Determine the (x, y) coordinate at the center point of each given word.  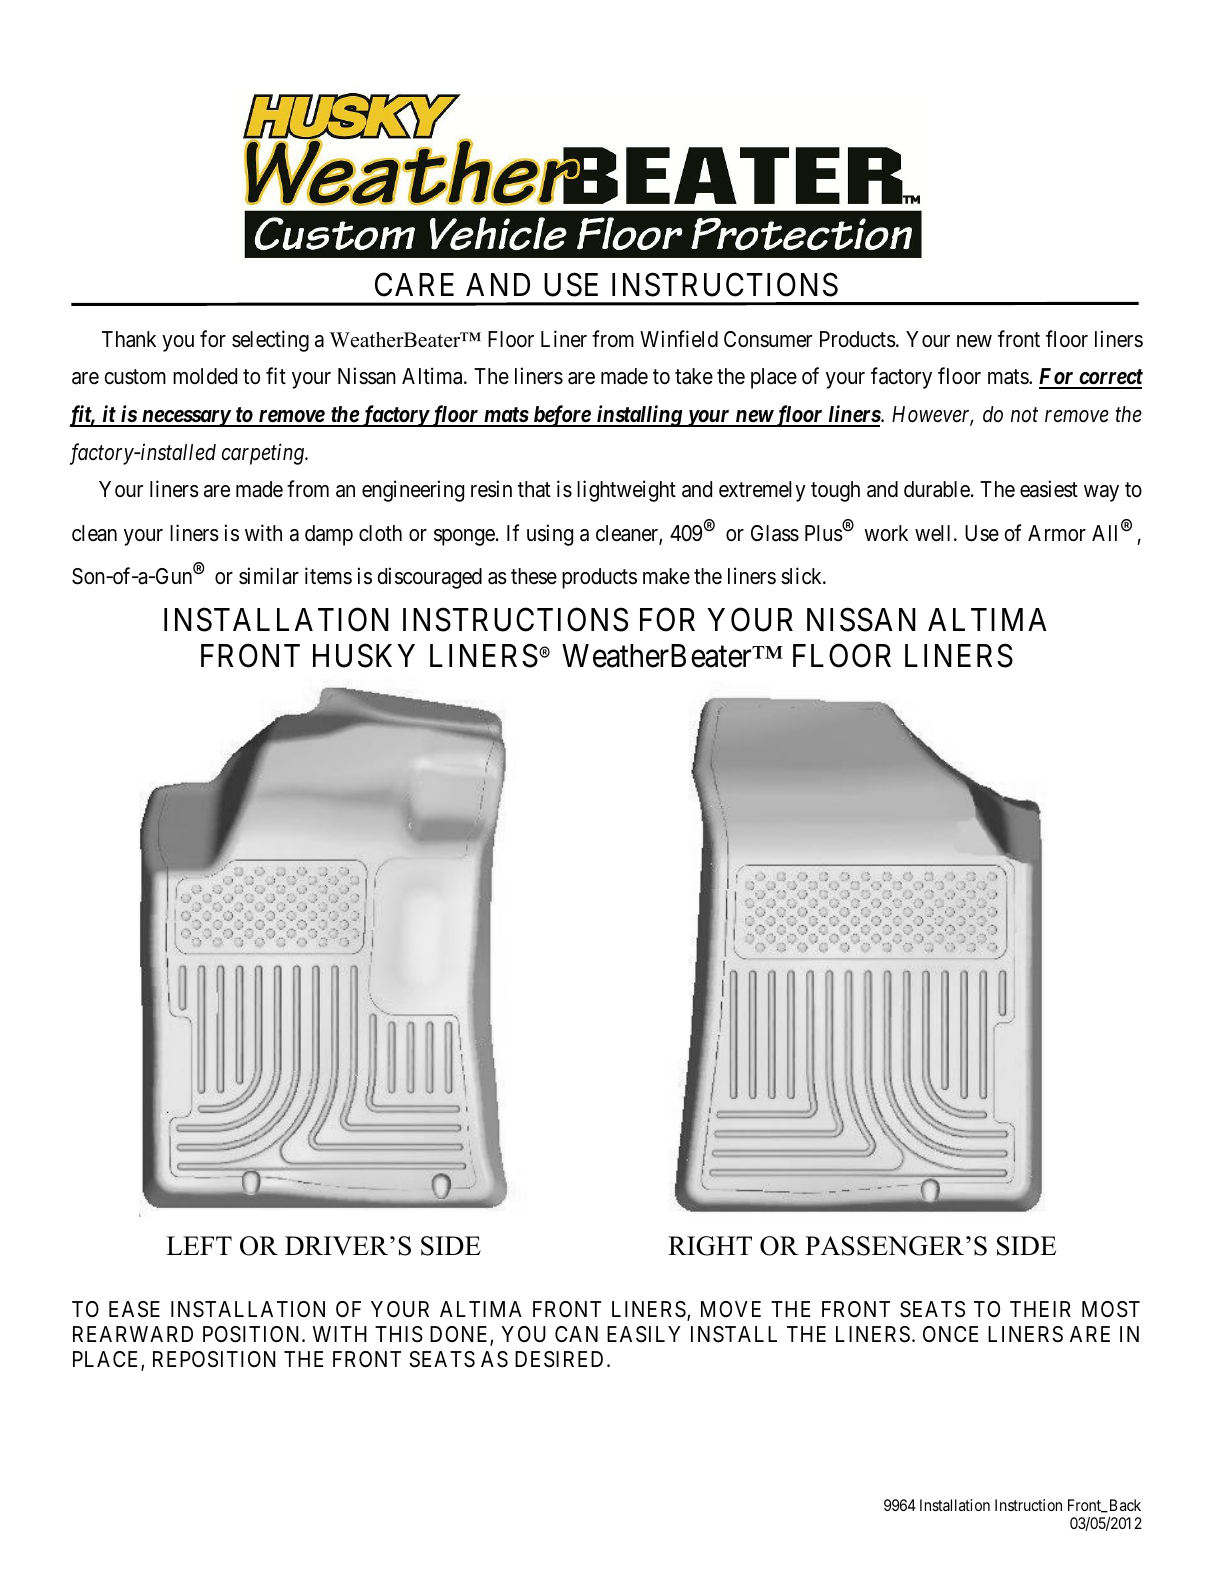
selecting (270, 341)
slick (803, 576)
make (666, 576)
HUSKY (364, 656)
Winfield (679, 339)
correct (1109, 378)
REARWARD (133, 1334)
